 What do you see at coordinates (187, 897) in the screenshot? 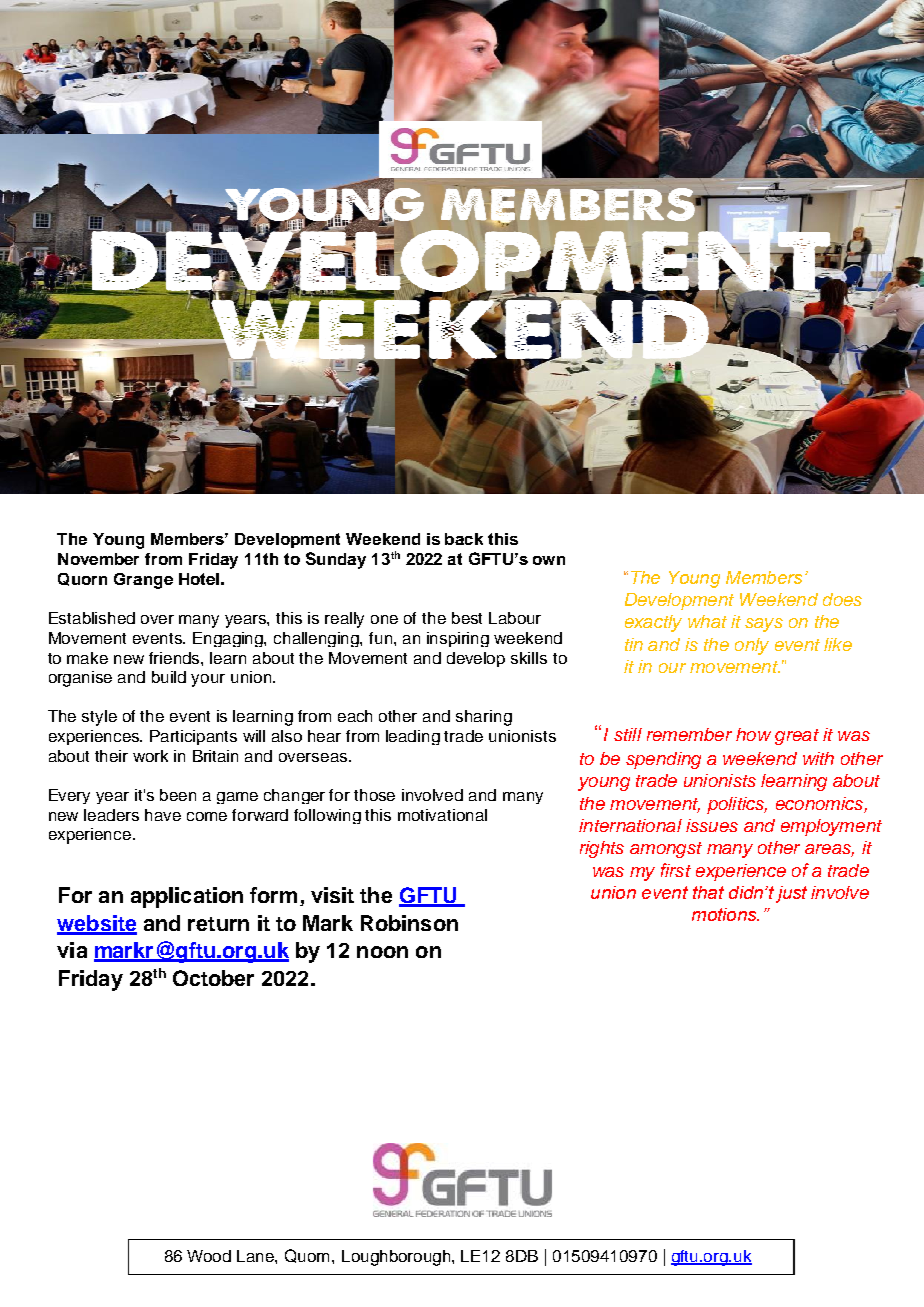
I see `application` at bounding box center [187, 897].
